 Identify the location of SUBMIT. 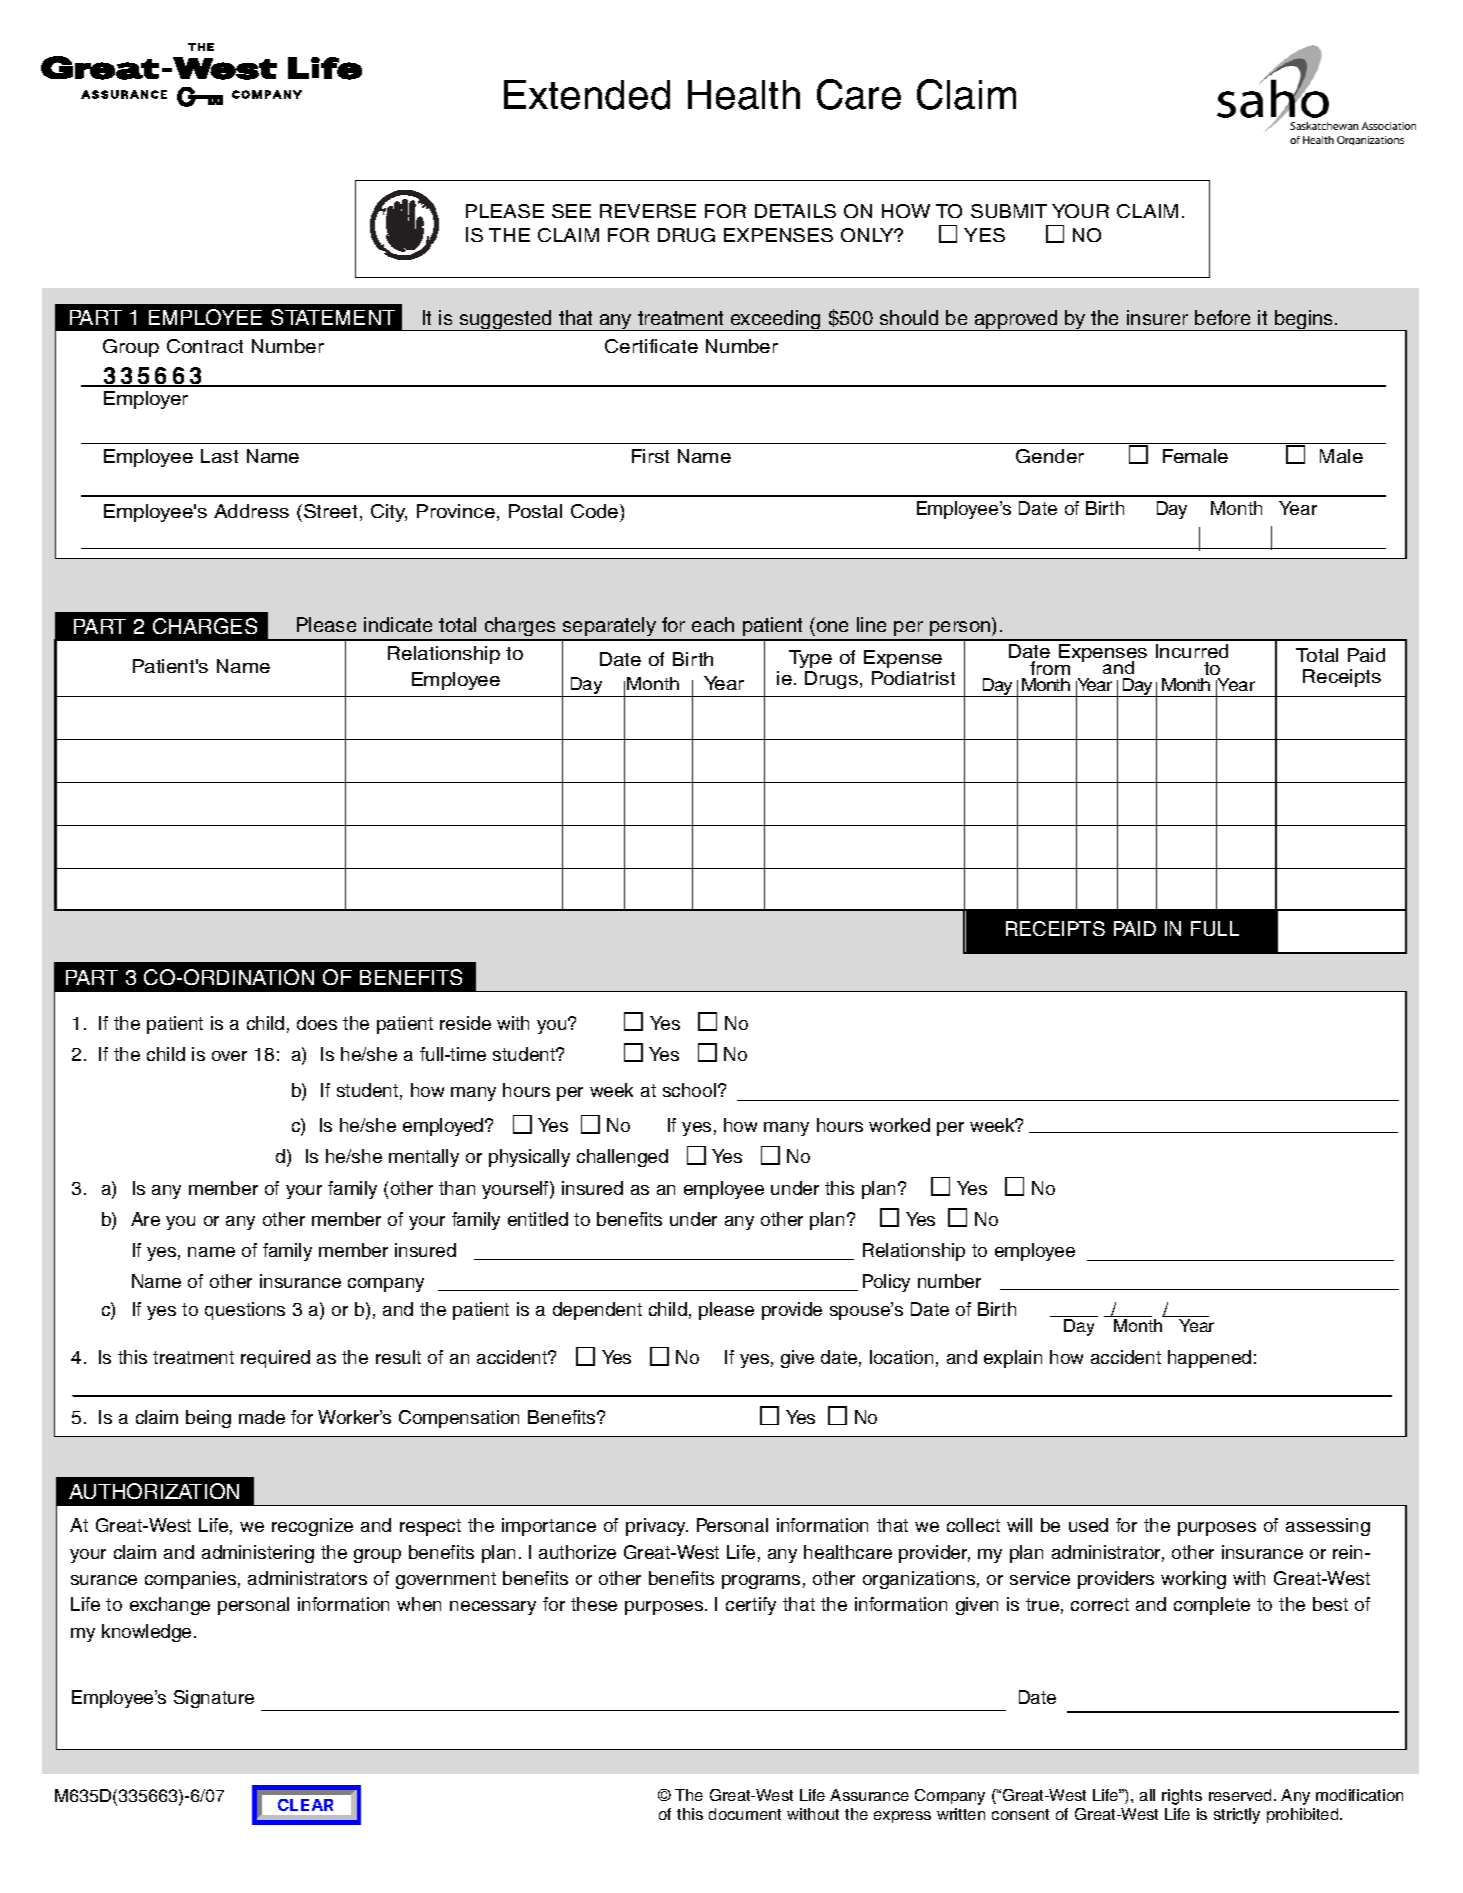
(1009, 211).
